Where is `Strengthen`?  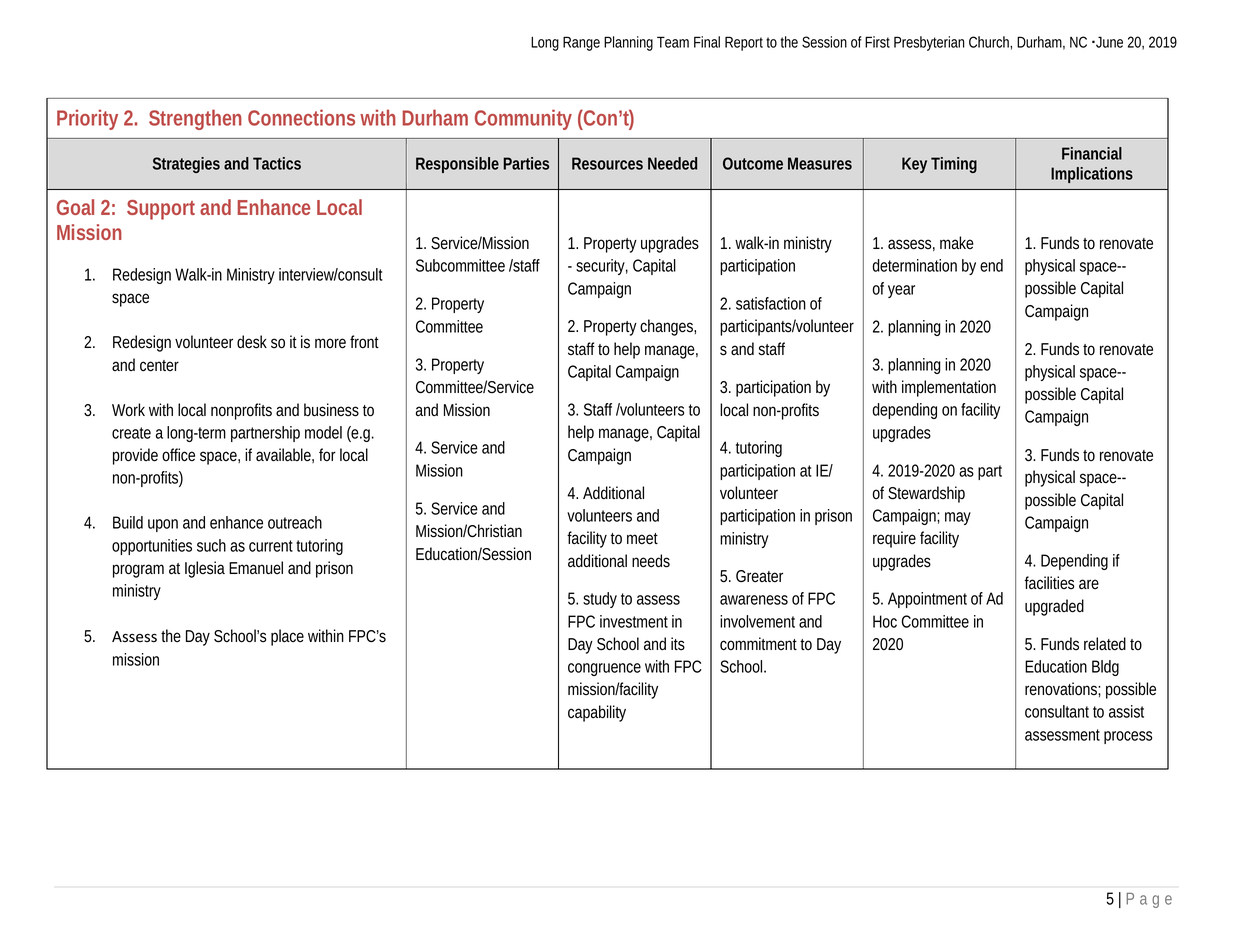 Strengthen is located at coordinates (195, 119).
